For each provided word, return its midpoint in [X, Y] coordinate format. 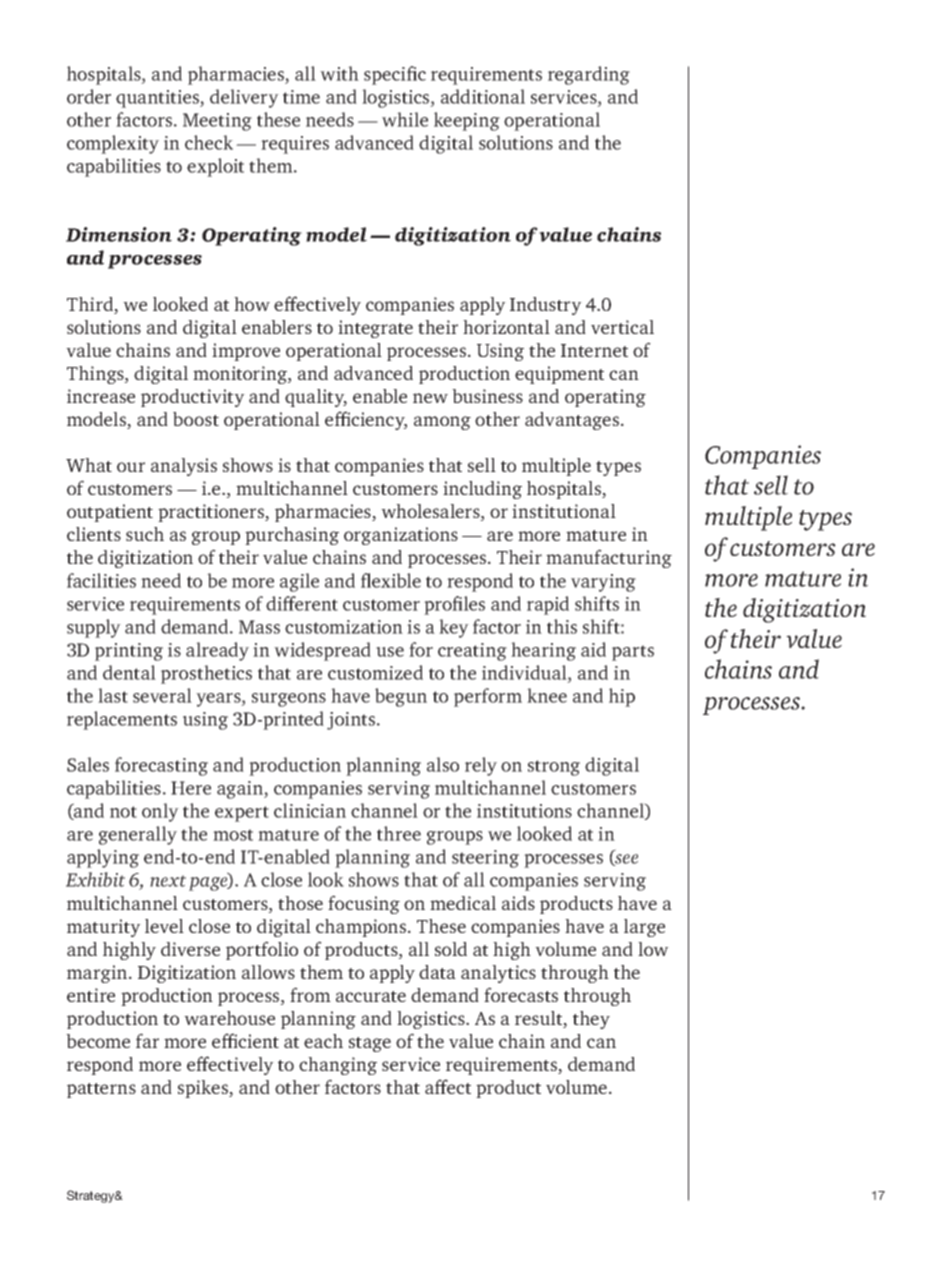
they [591, 1020]
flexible [391, 580]
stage [370, 1044]
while [405, 119]
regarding [589, 75]
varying [603, 583]
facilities [101, 580]
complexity [113, 144]
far [147, 1040]
